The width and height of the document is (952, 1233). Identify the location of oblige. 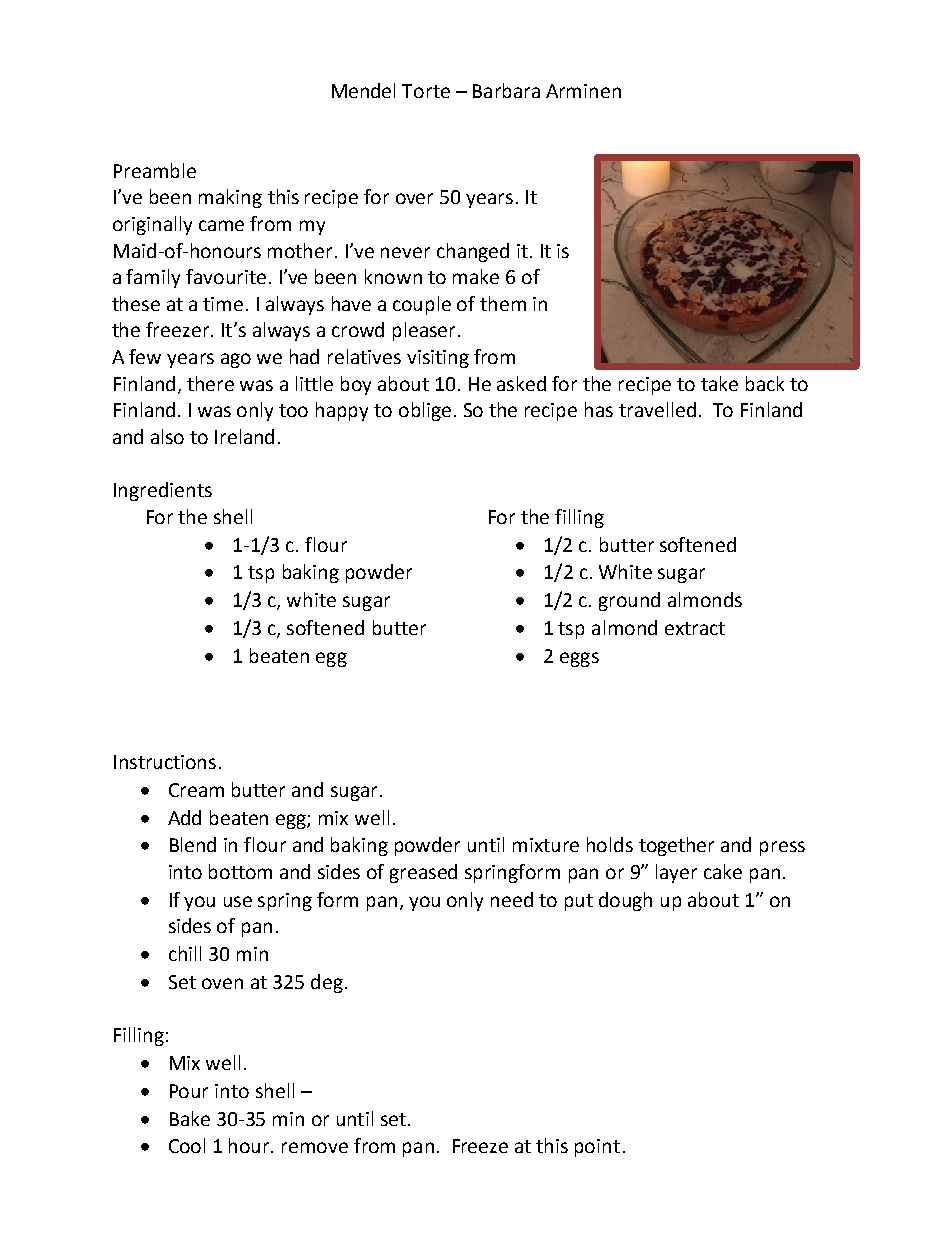
(425, 411).
